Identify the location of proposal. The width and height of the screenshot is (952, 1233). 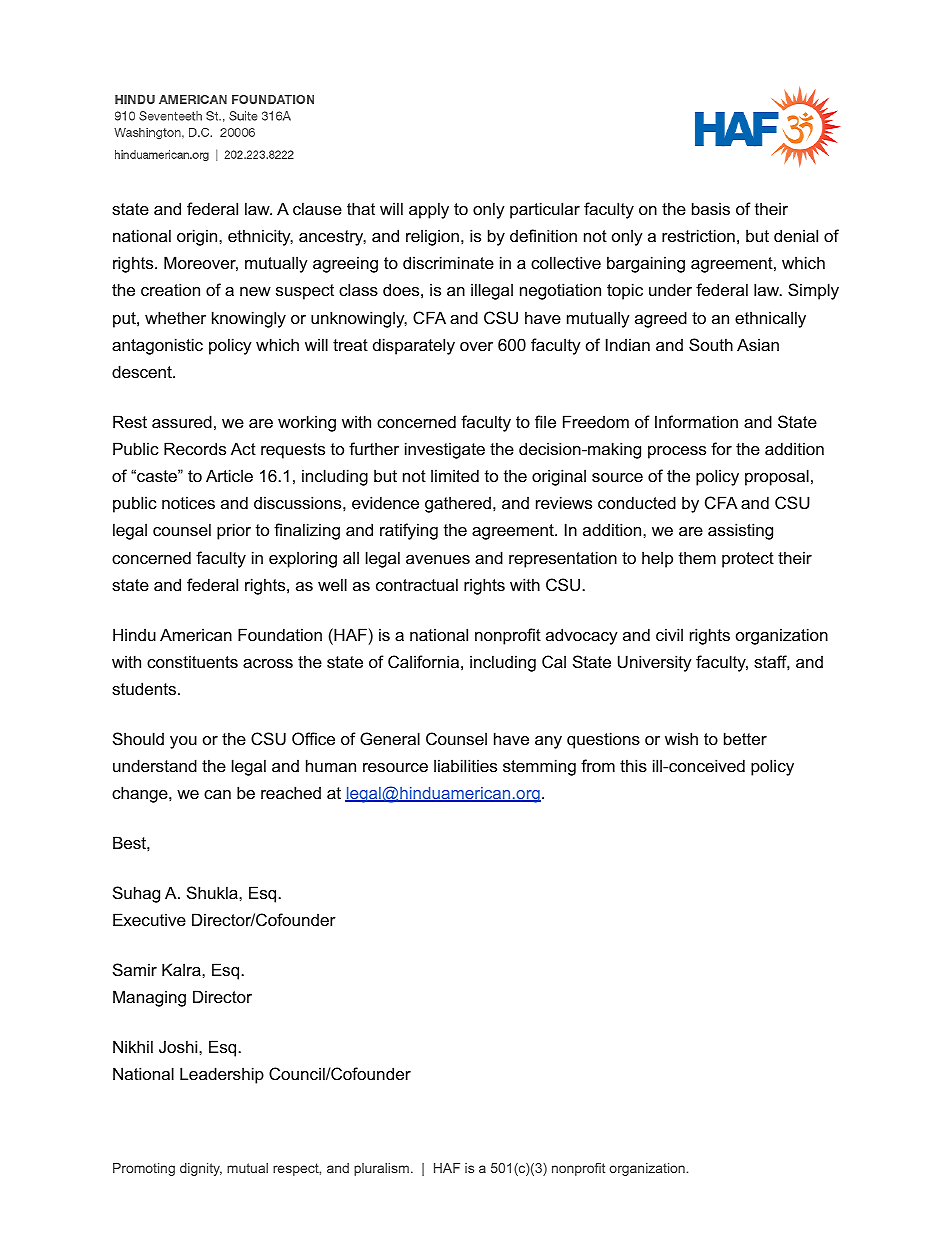
(777, 477).
